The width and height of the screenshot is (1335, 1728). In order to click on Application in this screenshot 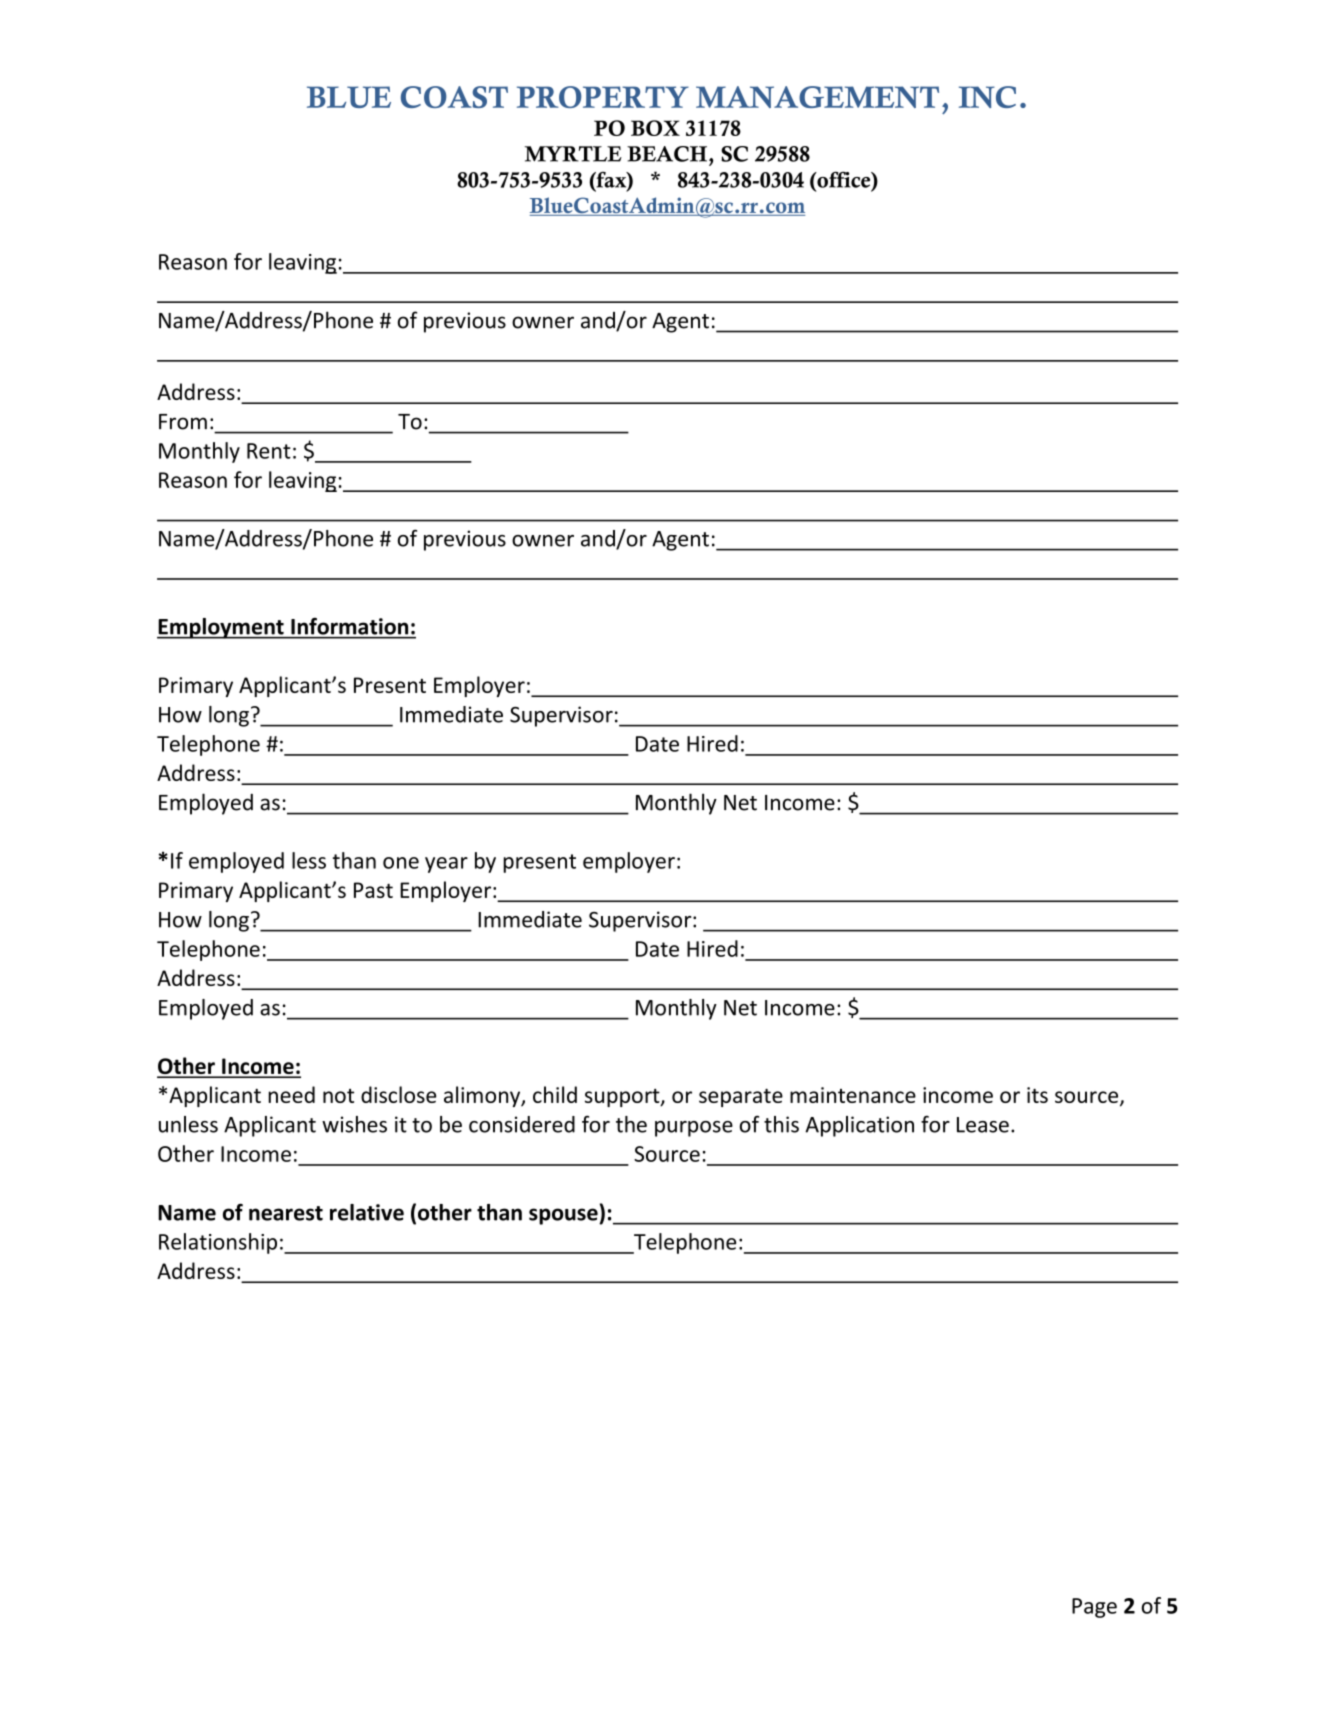, I will do `click(859, 1126)`.
